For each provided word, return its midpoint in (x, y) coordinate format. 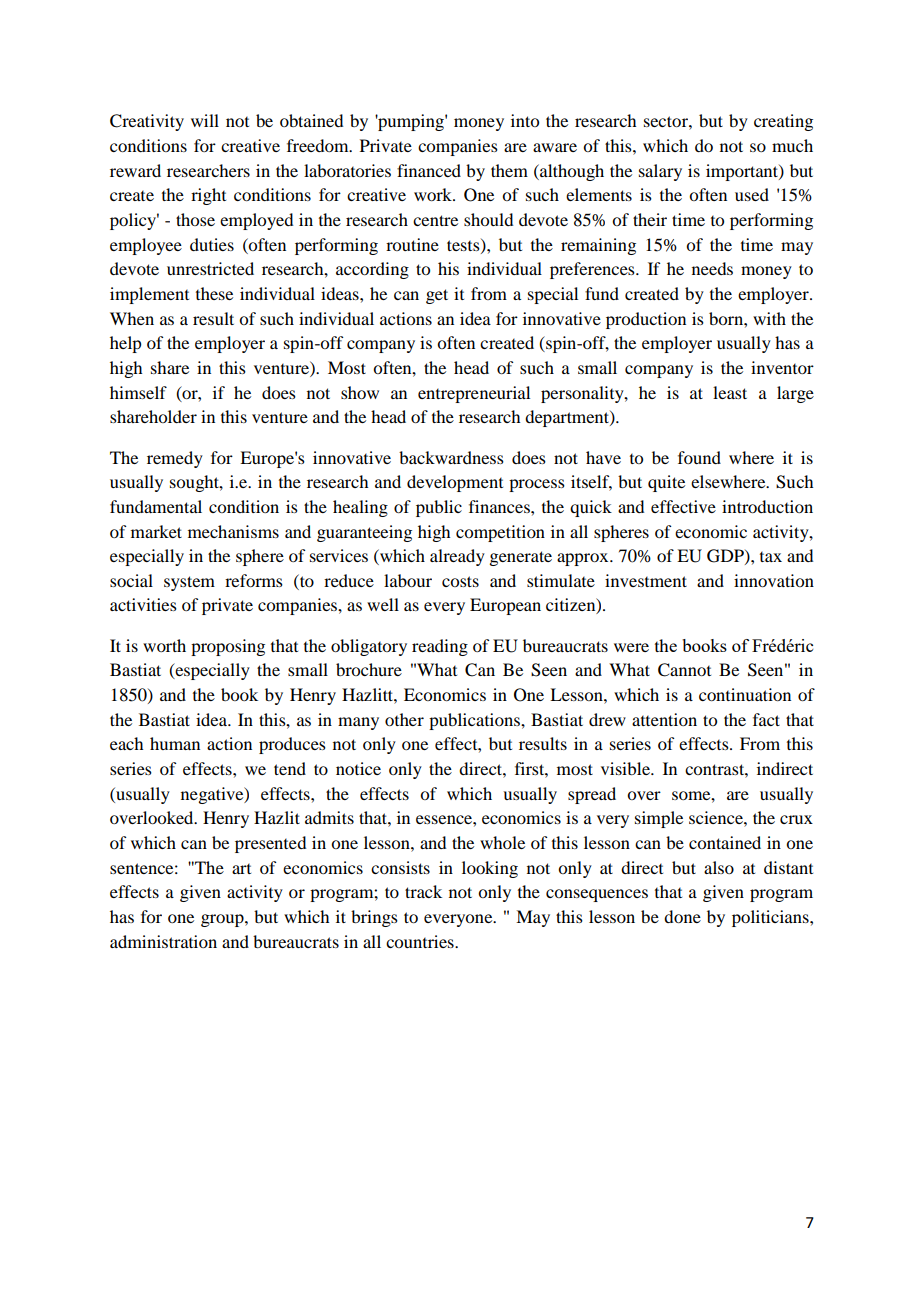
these (214, 293)
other (404, 719)
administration (163, 941)
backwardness (451, 457)
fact (766, 719)
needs (712, 268)
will (205, 120)
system (189, 583)
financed (429, 170)
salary (660, 172)
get (437, 296)
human (175, 743)
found (699, 457)
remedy (175, 459)
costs (460, 581)
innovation (774, 580)
